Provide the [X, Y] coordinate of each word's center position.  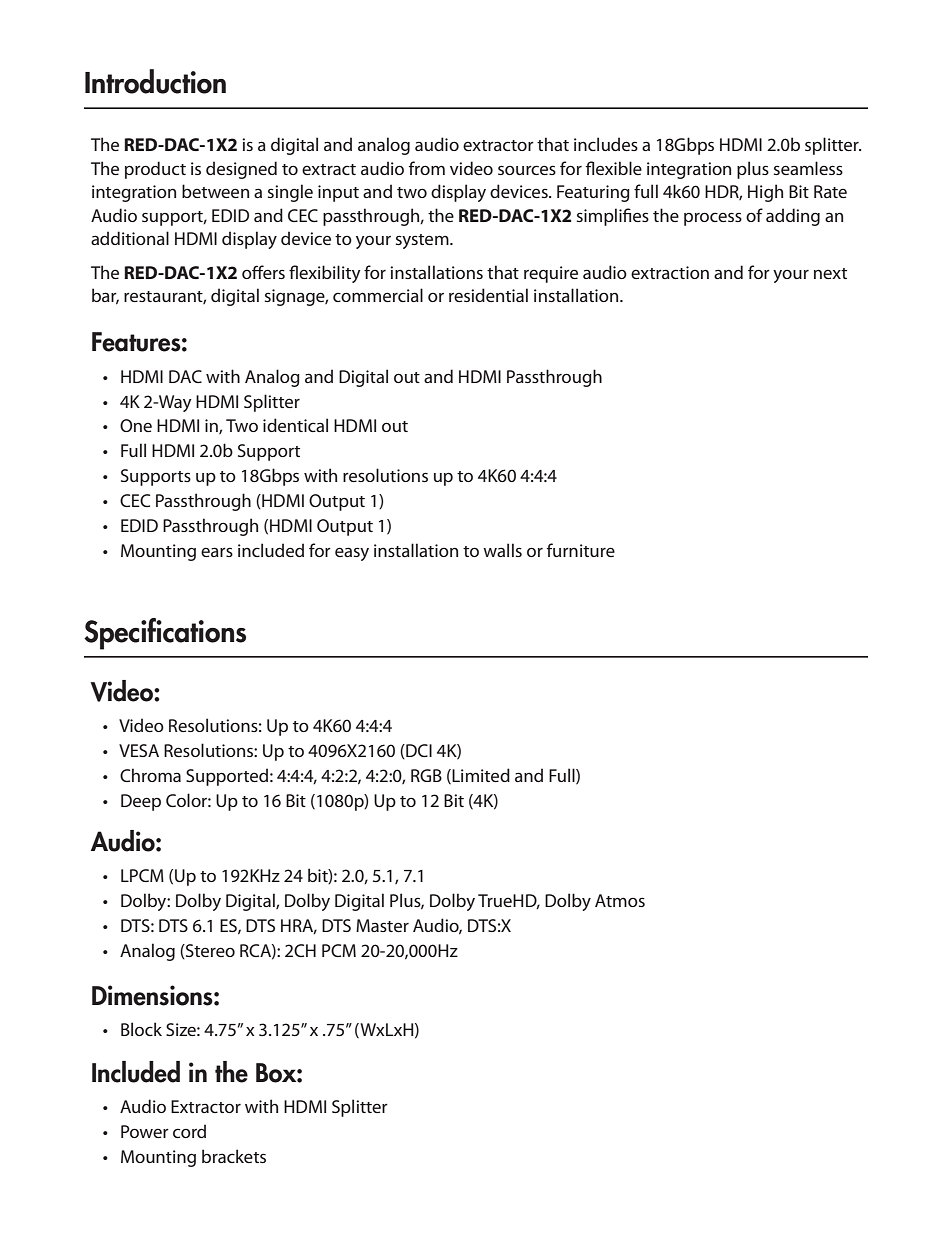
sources [527, 170]
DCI [418, 751]
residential [488, 295]
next [830, 273]
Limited [480, 776]
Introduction [155, 81]
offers [263, 272]
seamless [808, 168]
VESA [139, 750]
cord [189, 1131]
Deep [141, 802]
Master [382, 925]
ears [217, 552]
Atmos [620, 900]
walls [502, 550]
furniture [581, 550]
